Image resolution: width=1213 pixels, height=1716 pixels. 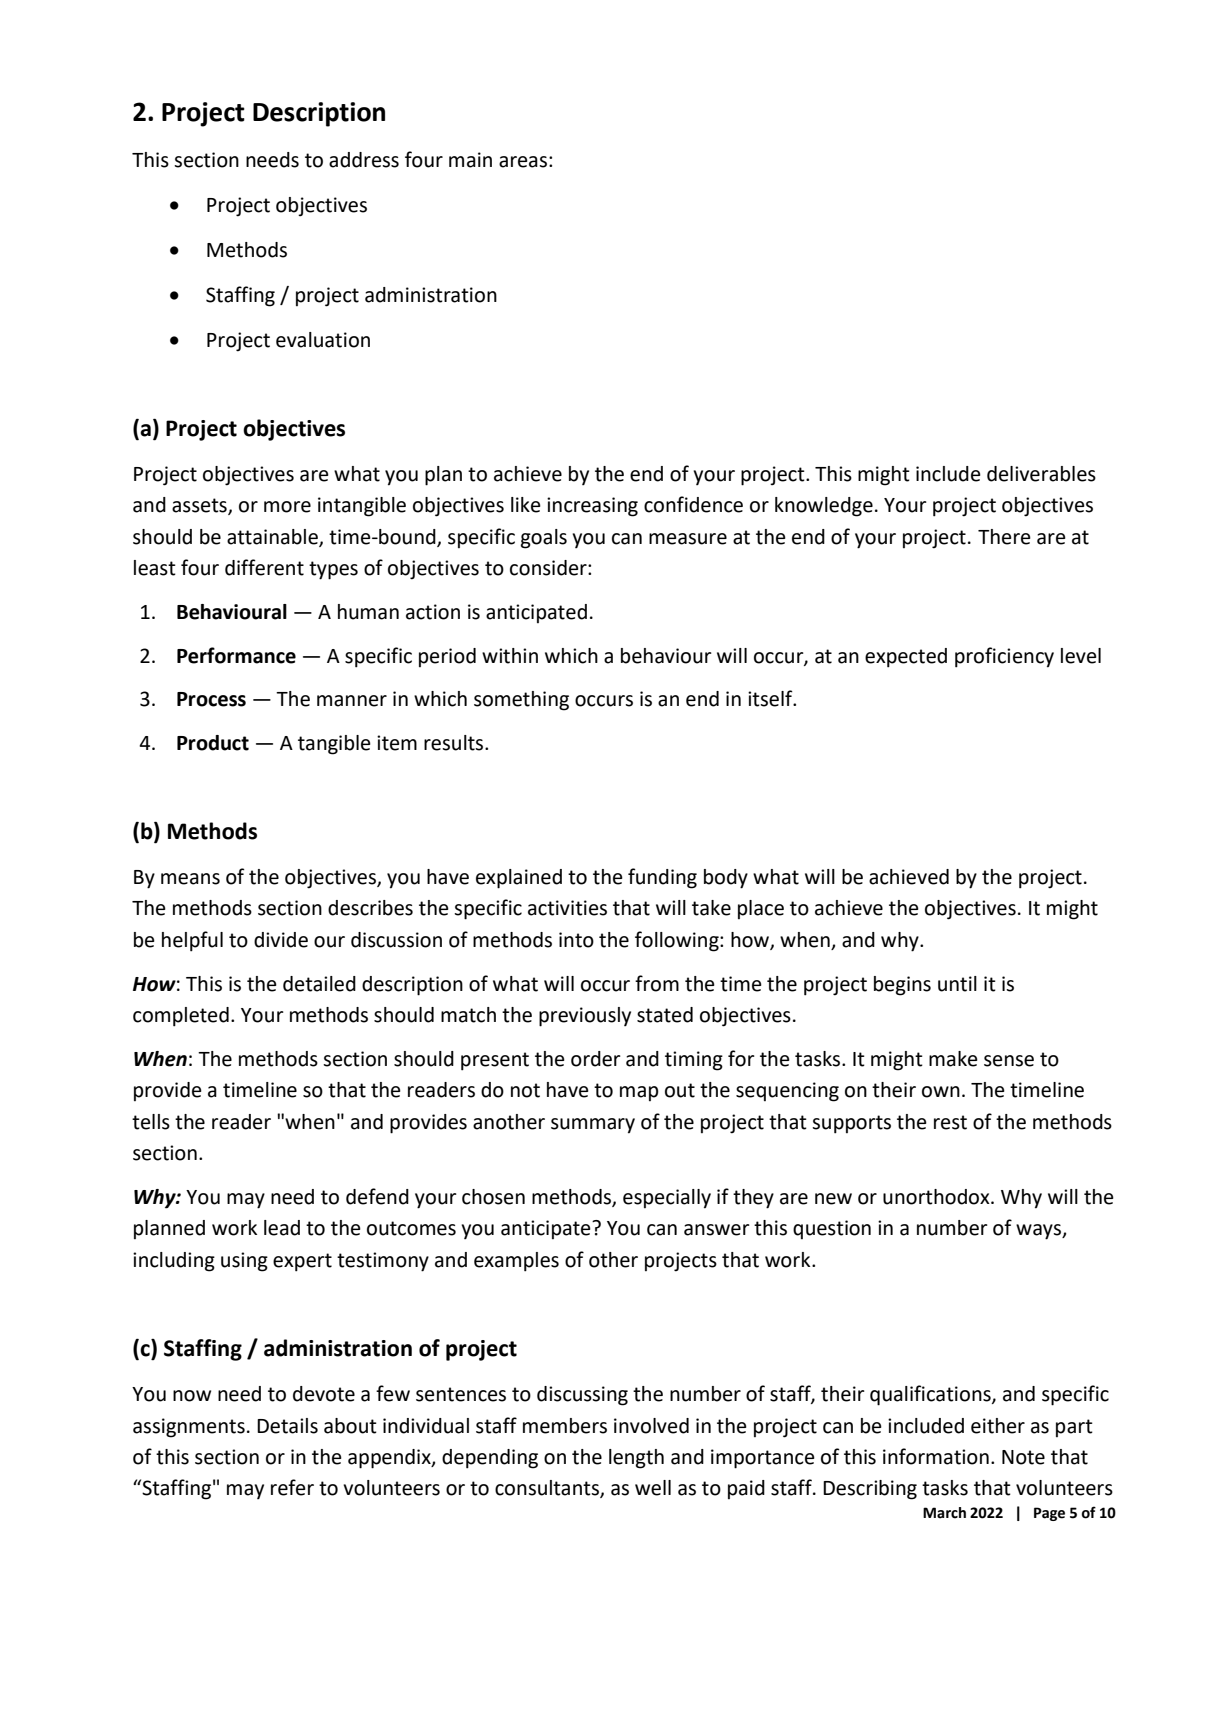 I want to click on divide, so click(x=281, y=940).
